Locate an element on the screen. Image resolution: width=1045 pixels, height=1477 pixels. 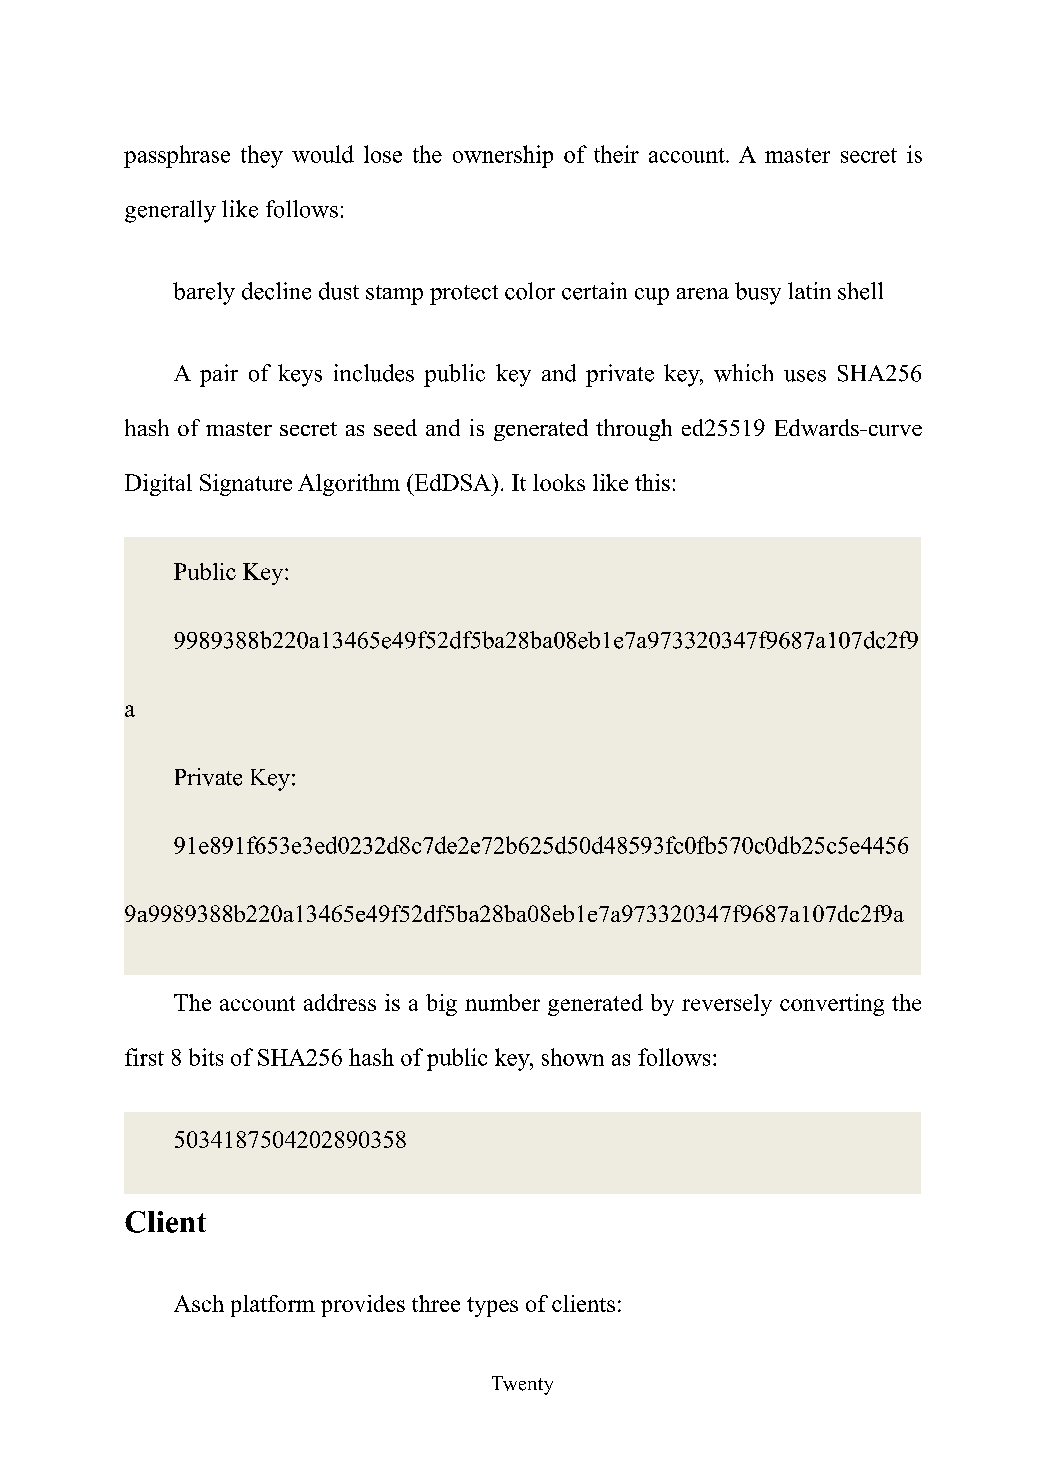
busy is located at coordinates (758, 293).
